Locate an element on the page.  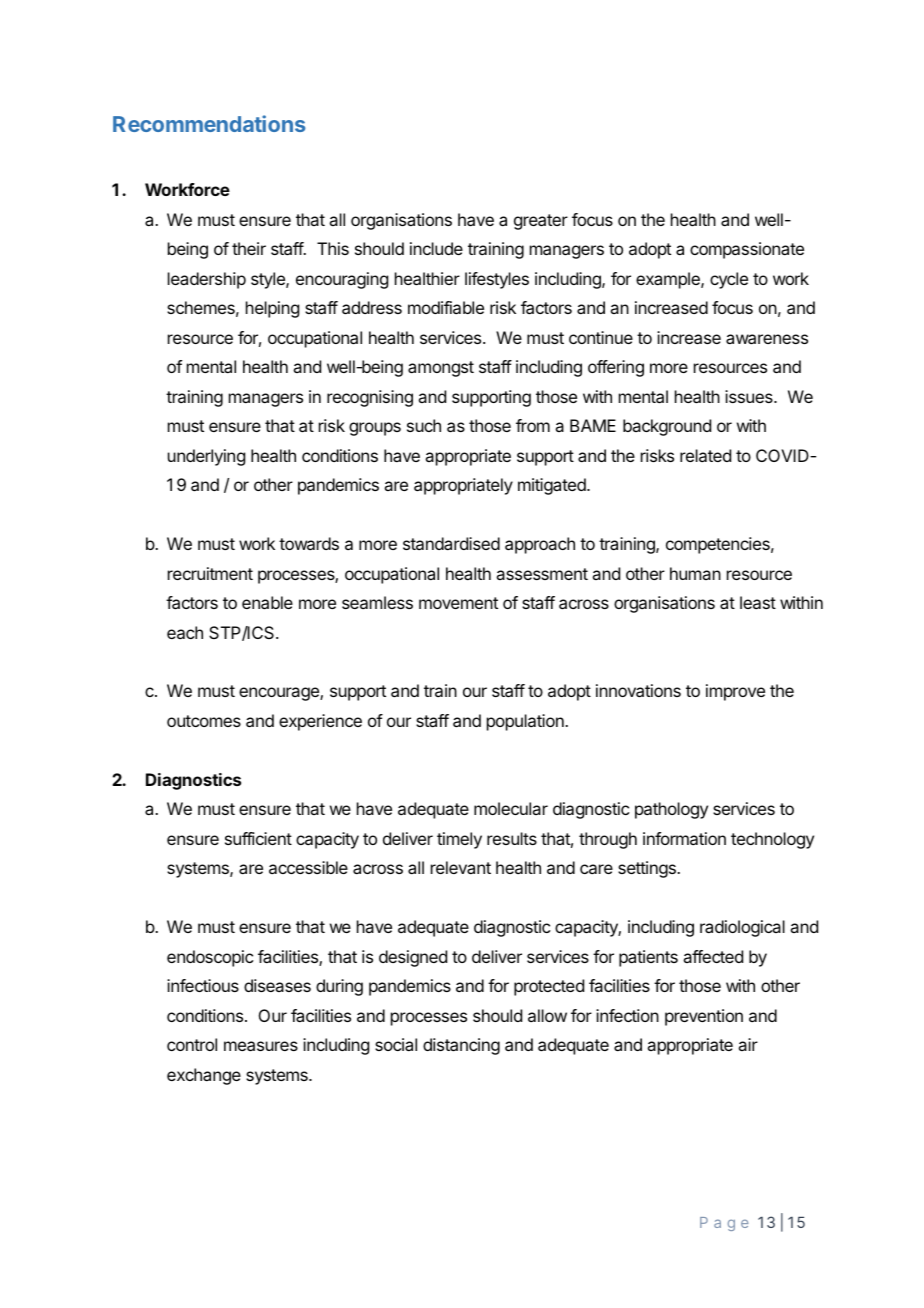
encourage is located at coordinates (280, 694).
